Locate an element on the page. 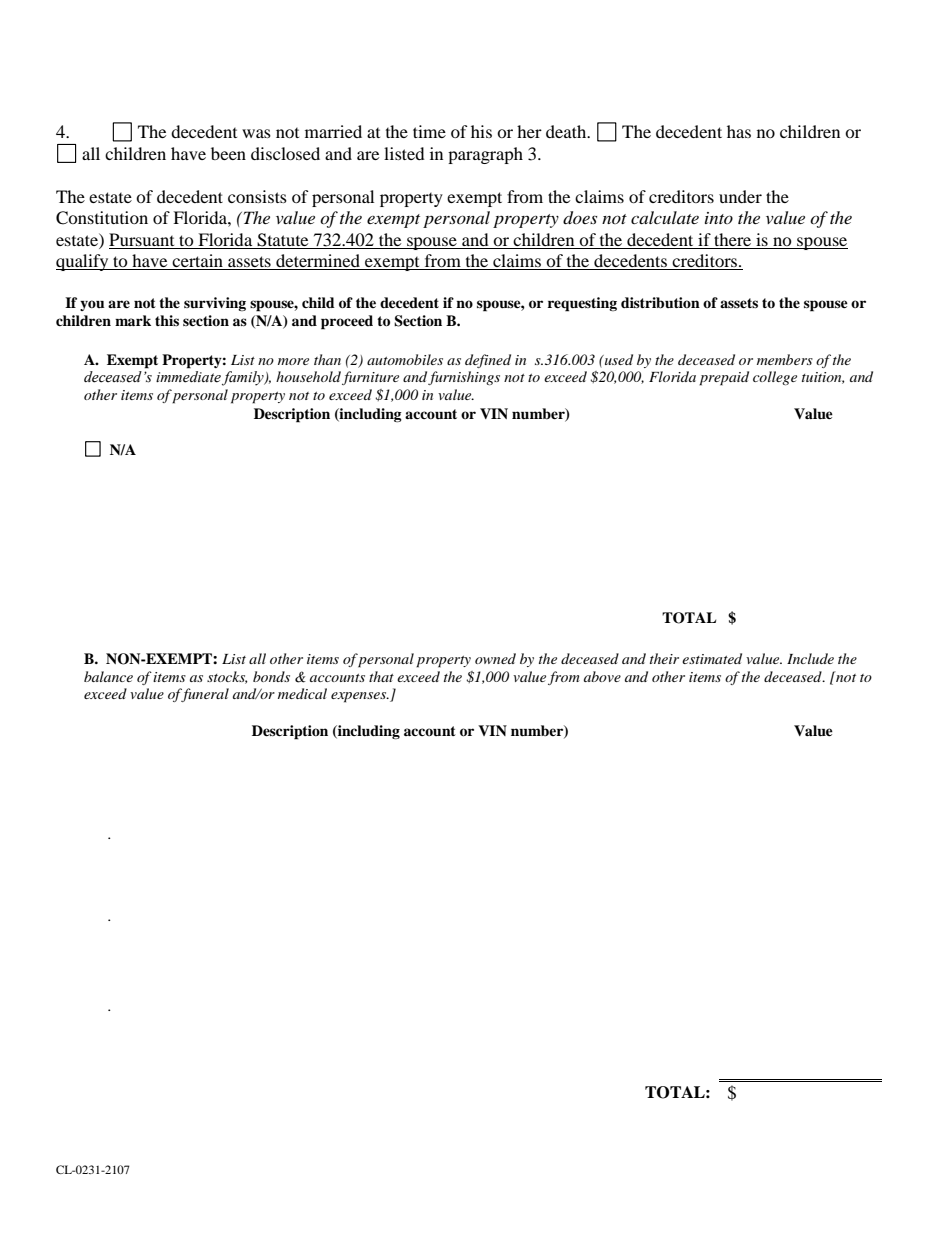 The image size is (952, 1233). college is located at coordinates (775, 378).
